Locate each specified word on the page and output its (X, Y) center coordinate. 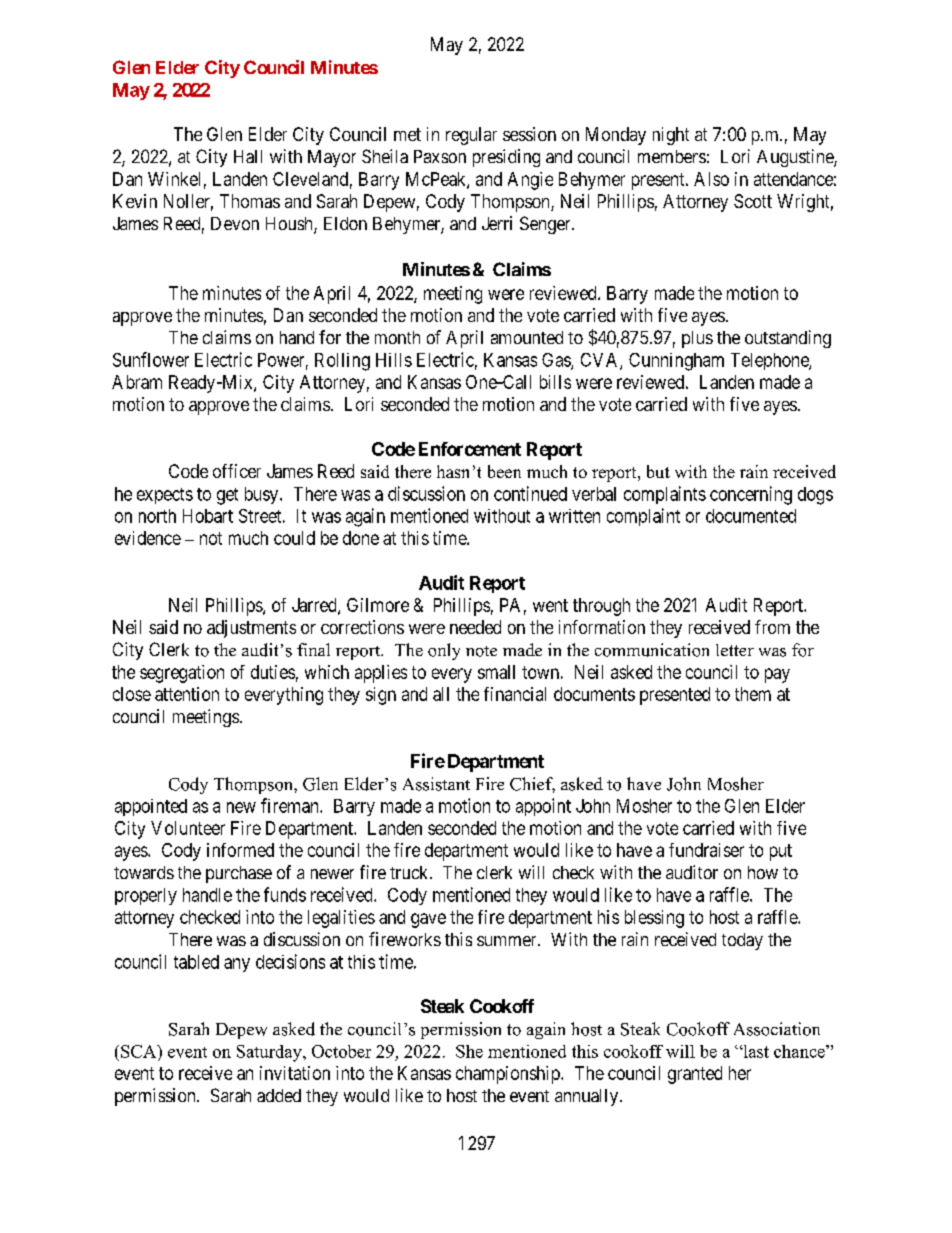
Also (711, 179)
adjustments (251, 629)
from (772, 627)
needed (475, 627)
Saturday (270, 1053)
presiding (506, 158)
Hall (248, 156)
